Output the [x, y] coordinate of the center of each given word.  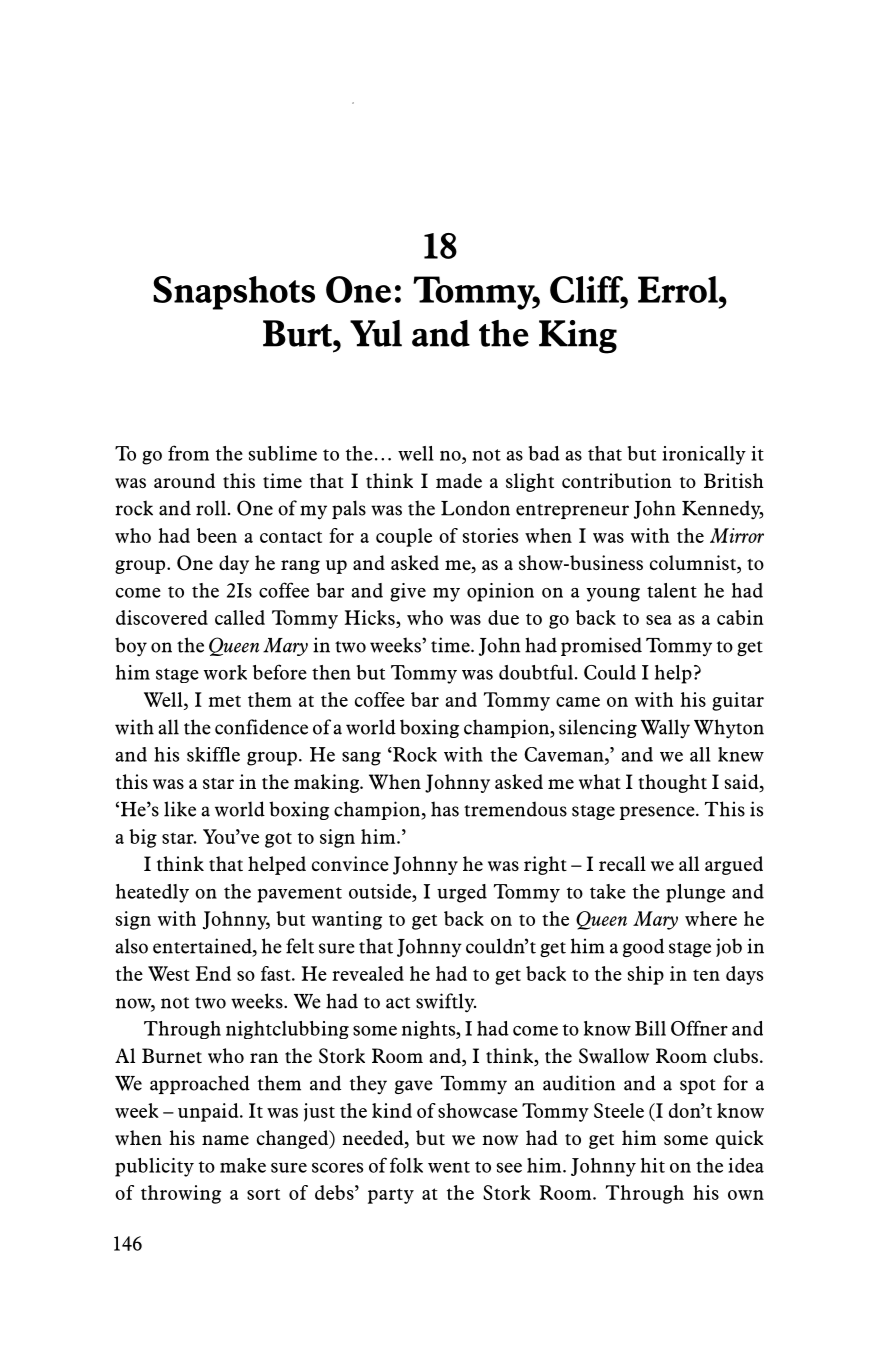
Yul [376, 333]
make [243, 1165]
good [643, 947]
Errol [679, 289]
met [224, 701]
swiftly [446, 1003]
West [169, 973]
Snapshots [234, 293]
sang [361, 758]
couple [404, 537]
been [217, 535]
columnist [694, 564]
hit [653, 1165]
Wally [665, 729]
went [449, 1167]
